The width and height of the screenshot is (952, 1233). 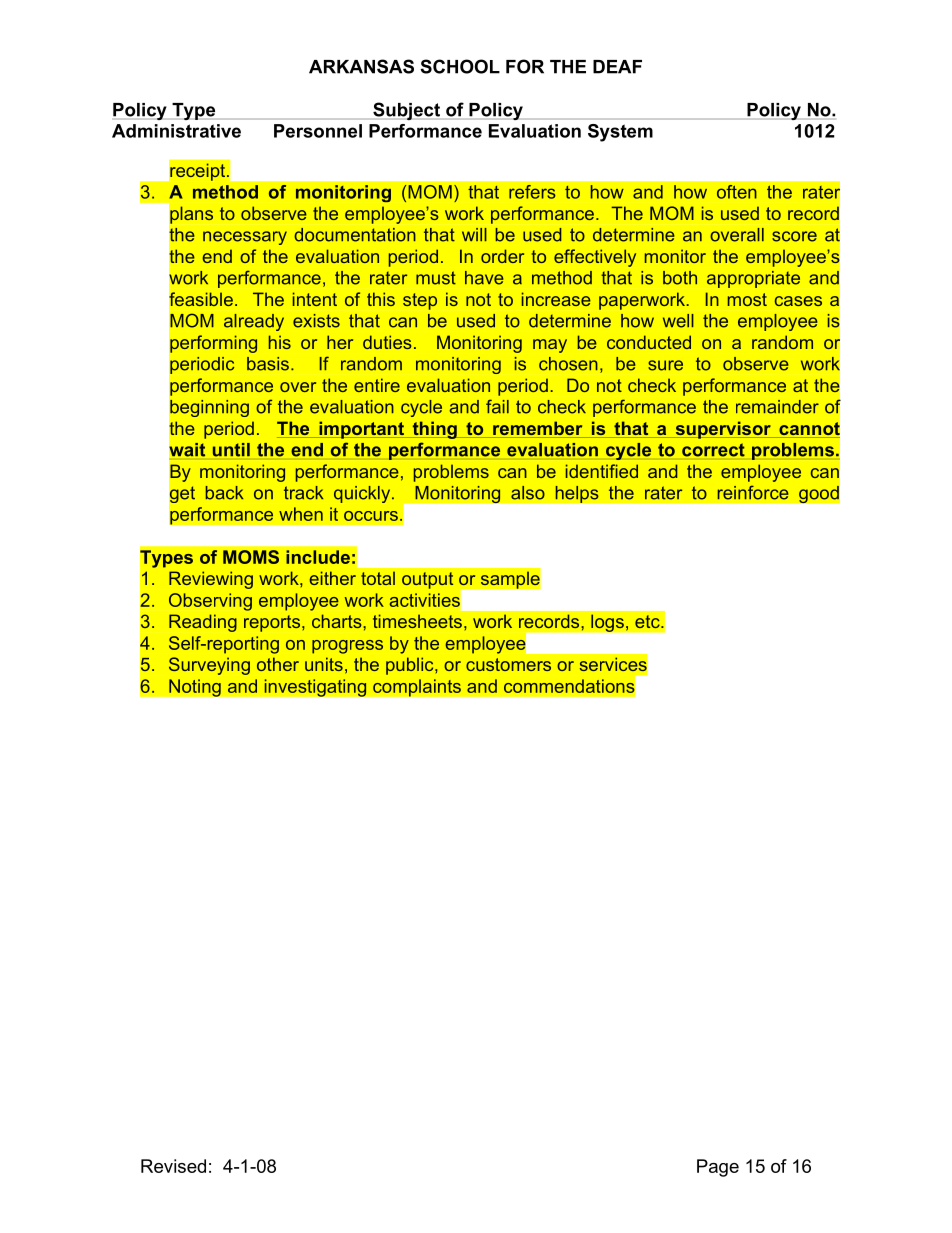 I want to click on Page, so click(x=718, y=1168).
